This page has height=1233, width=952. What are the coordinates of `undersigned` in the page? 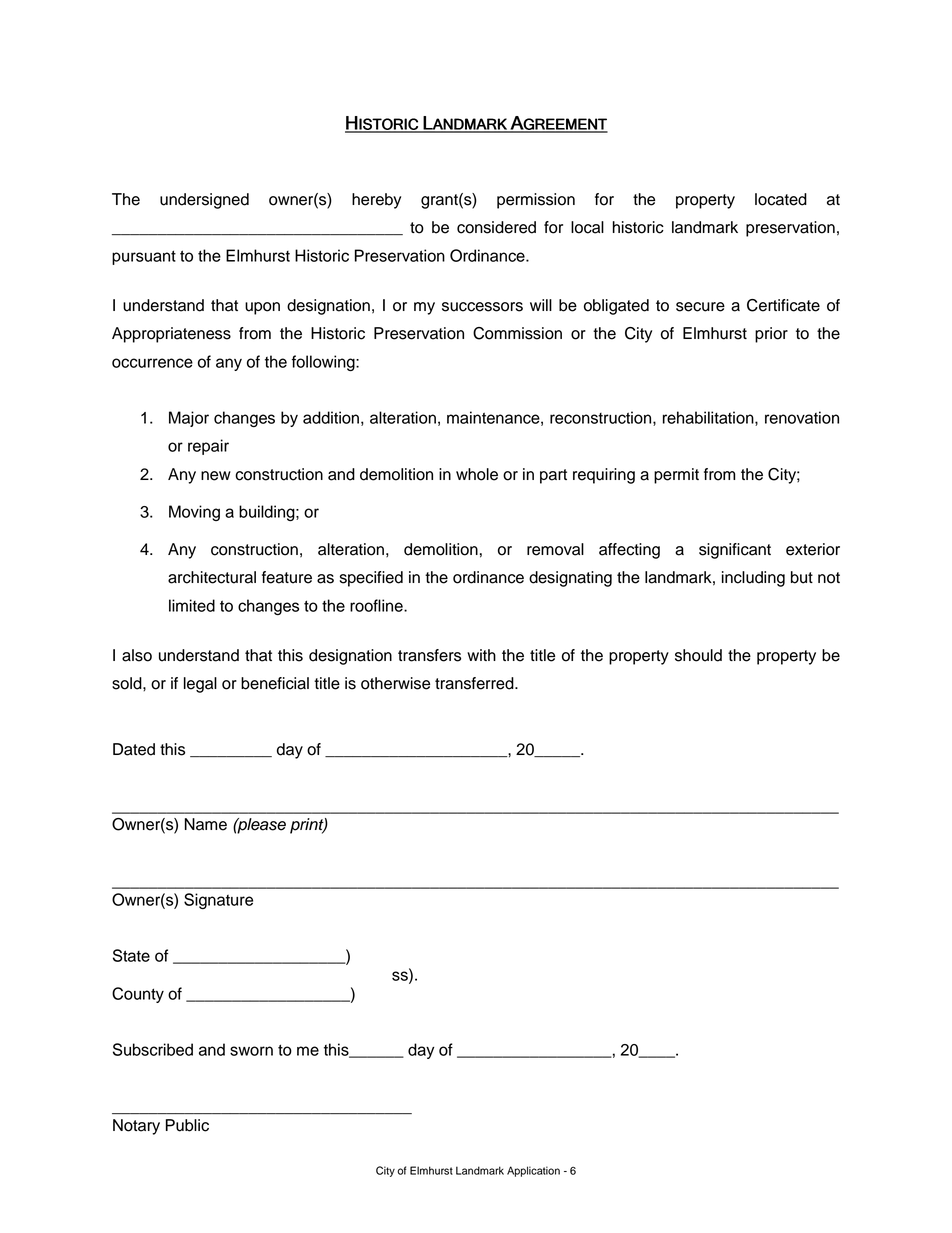 It's located at (204, 201).
